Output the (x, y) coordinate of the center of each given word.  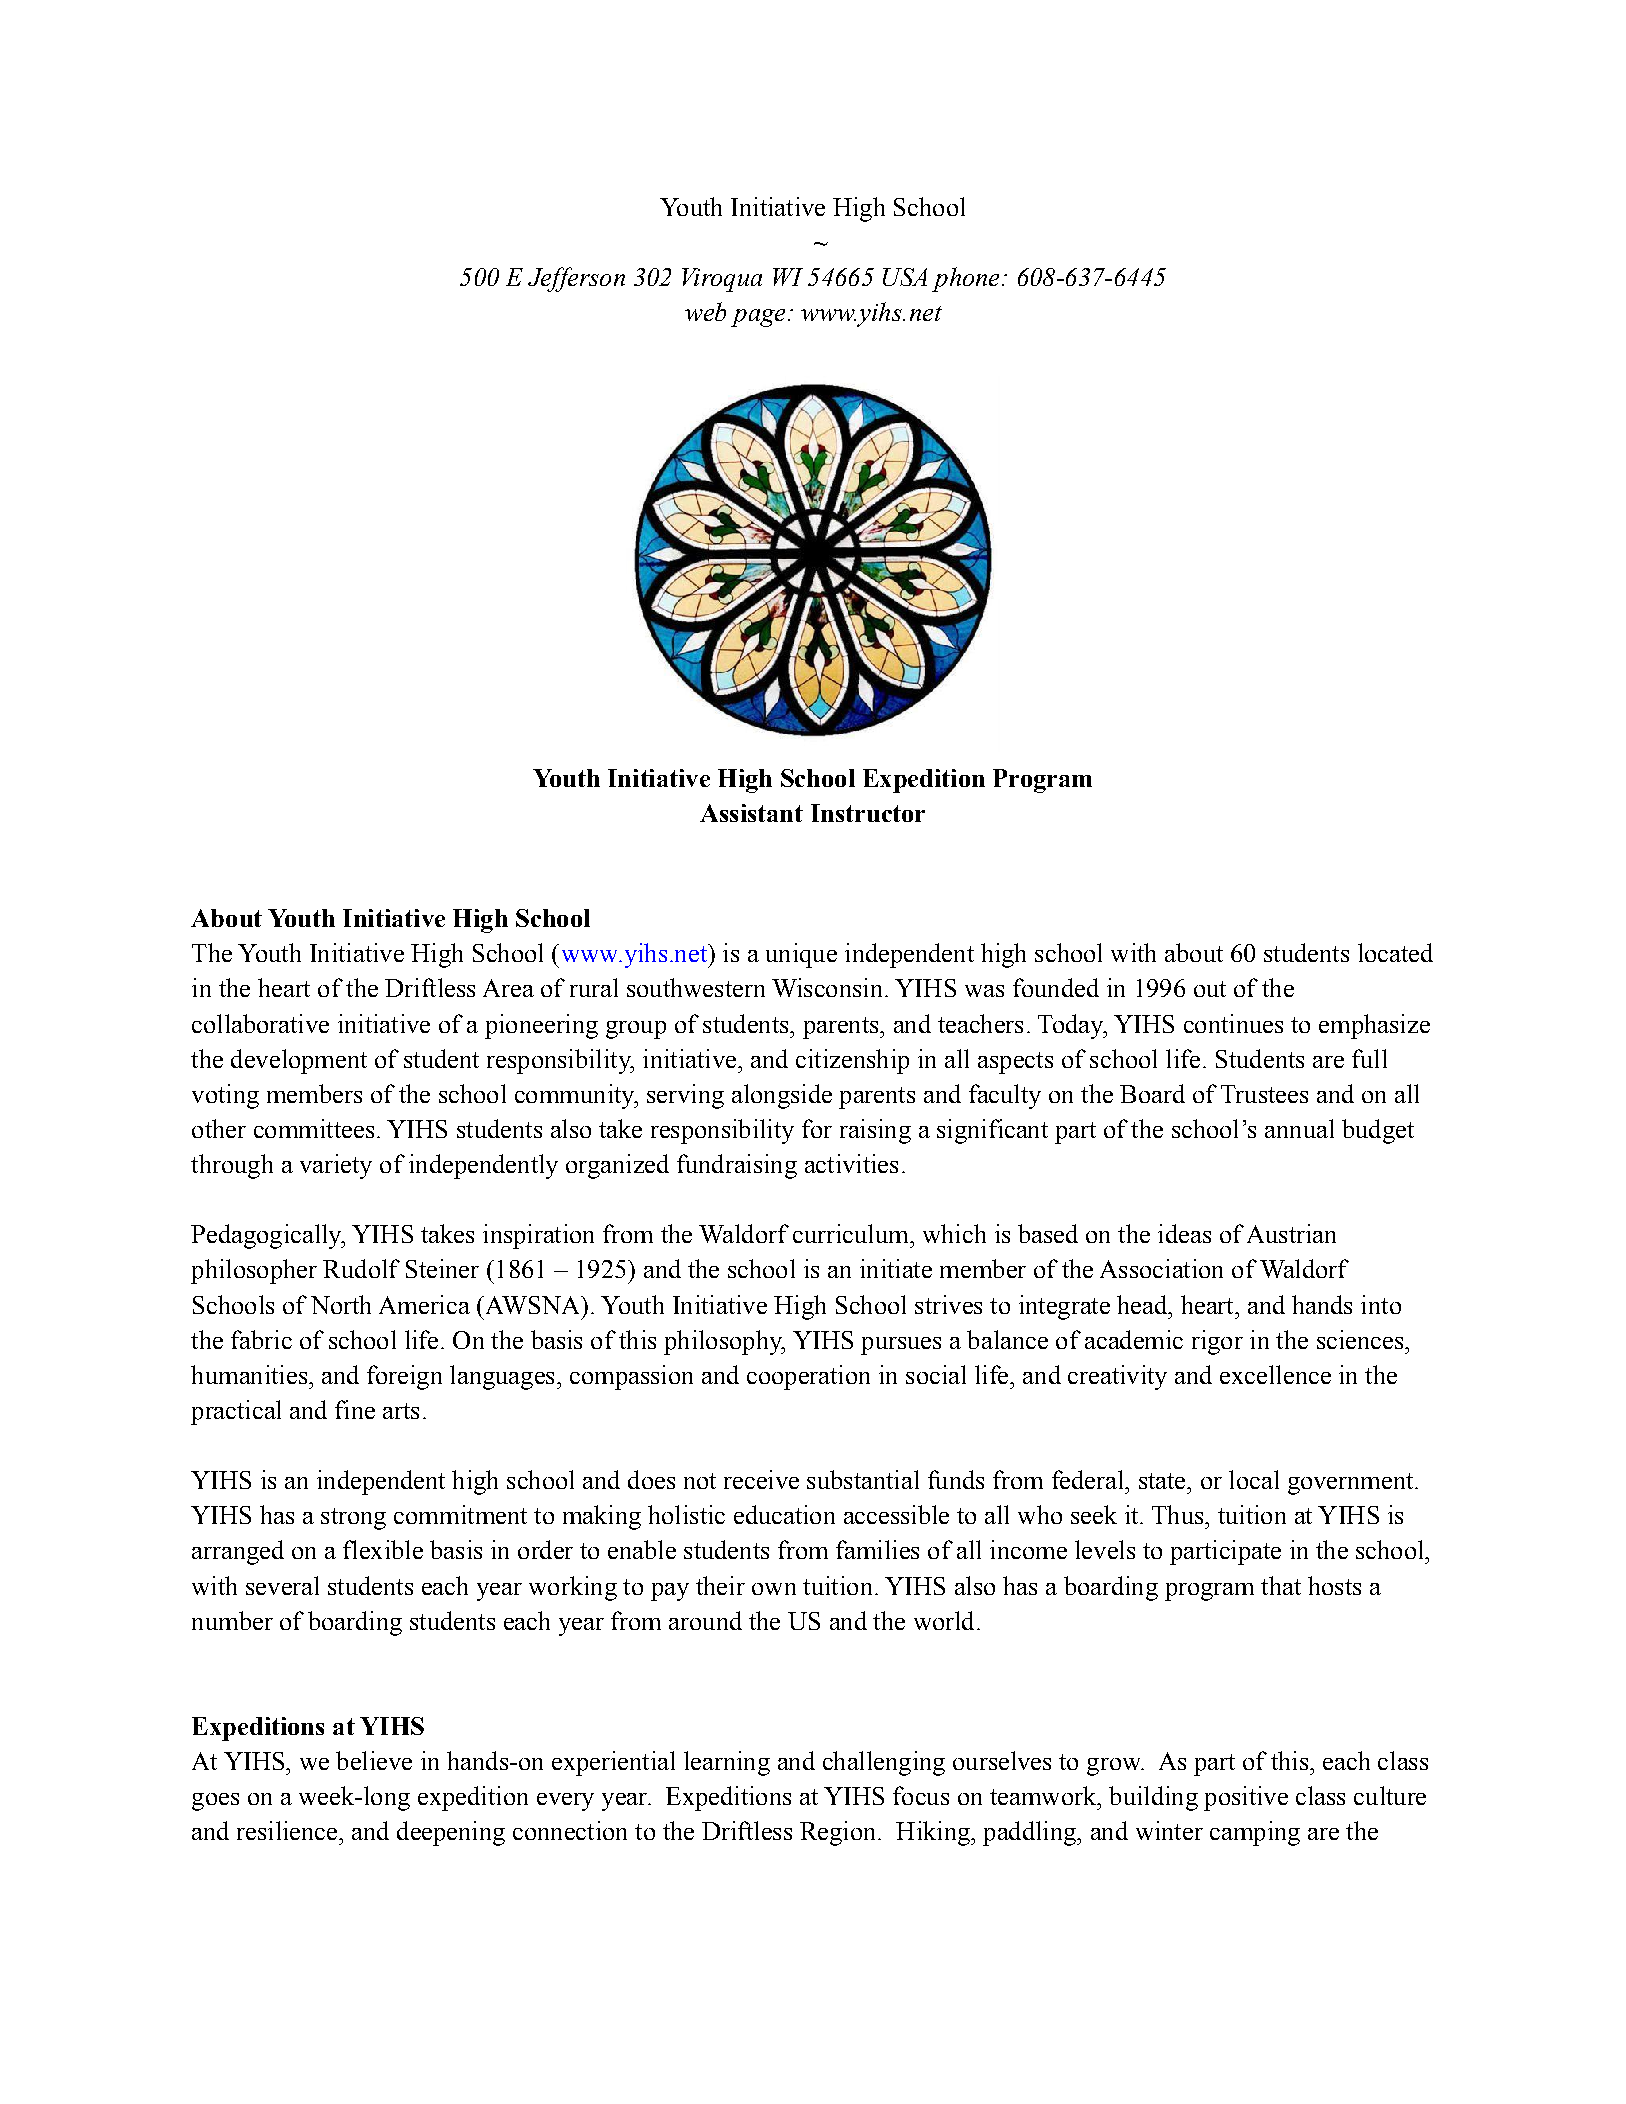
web (705, 311)
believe (374, 1760)
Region (839, 1833)
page (758, 318)
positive (1246, 1798)
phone (965, 279)
